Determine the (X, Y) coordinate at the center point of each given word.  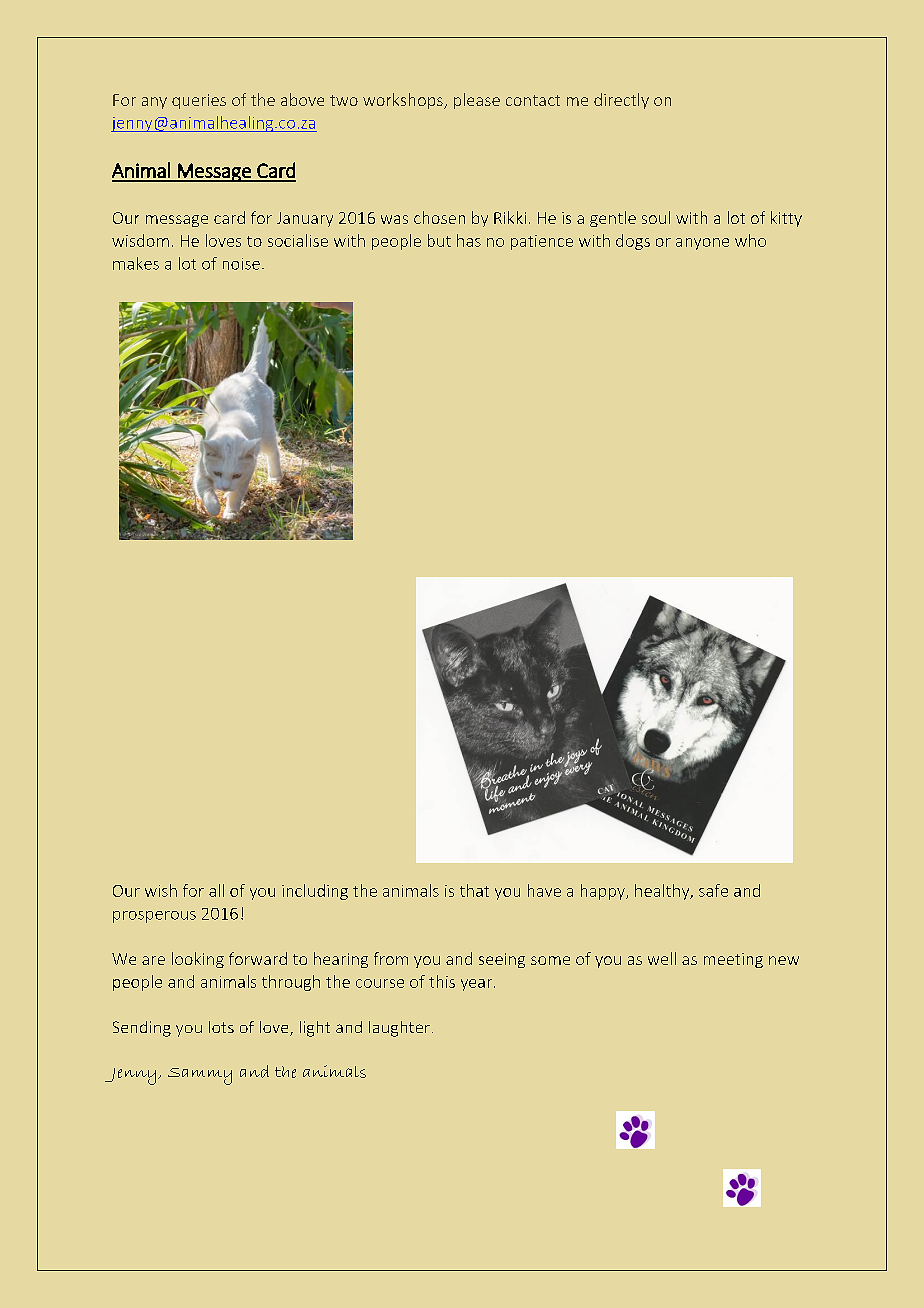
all (216, 890)
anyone (702, 244)
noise (241, 264)
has (469, 240)
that (474, 890)
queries (199, 101)
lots (221, 1027)
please (477, 101)
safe (713, 890)
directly (621, 101)
